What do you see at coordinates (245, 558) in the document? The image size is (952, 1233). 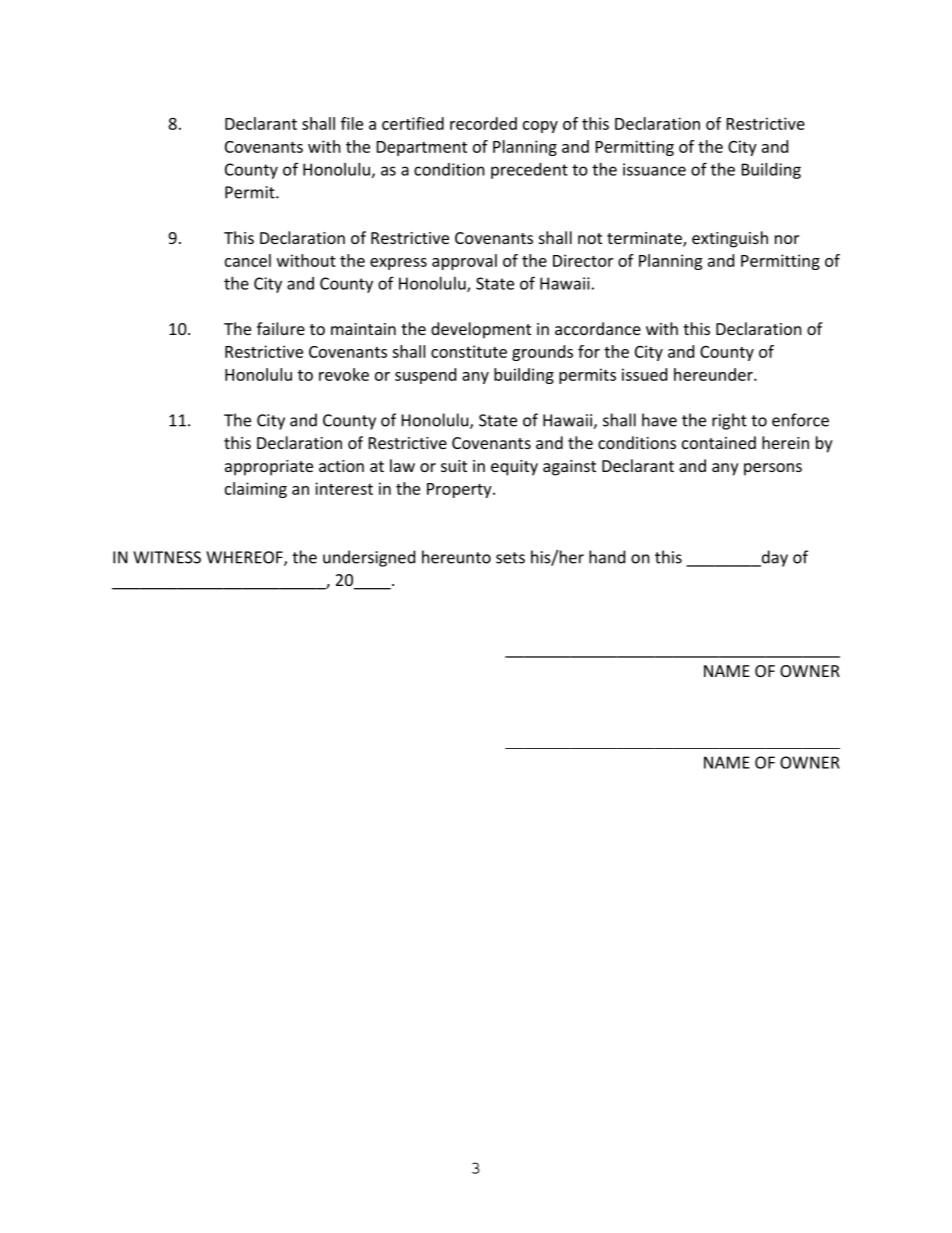 I see `WHEREOF` at bounding box center [245, 558].
